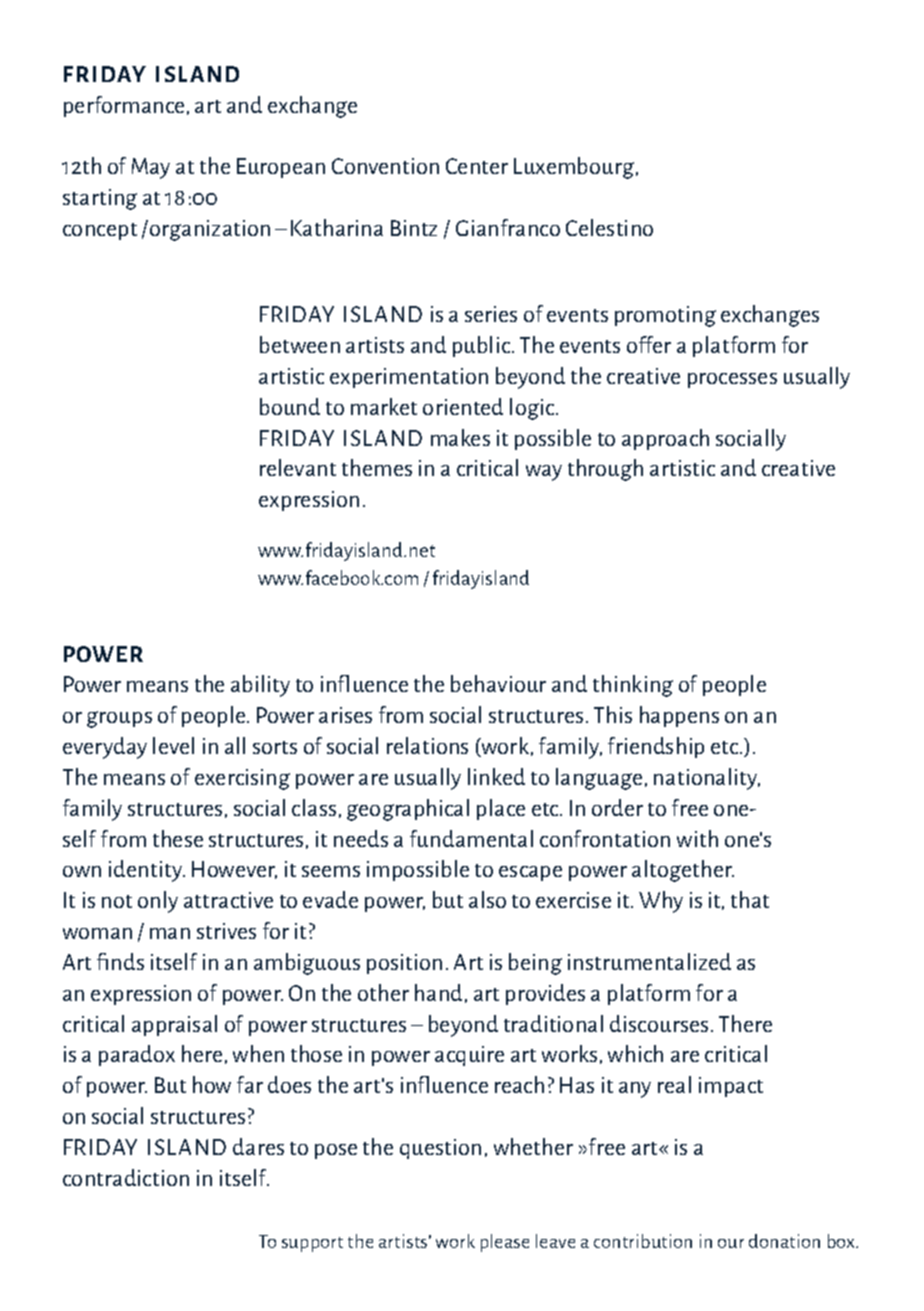 This document has width=924, height=1311. Describe the element at coordinates (697, 838) in the document. I see `with` at that location.
